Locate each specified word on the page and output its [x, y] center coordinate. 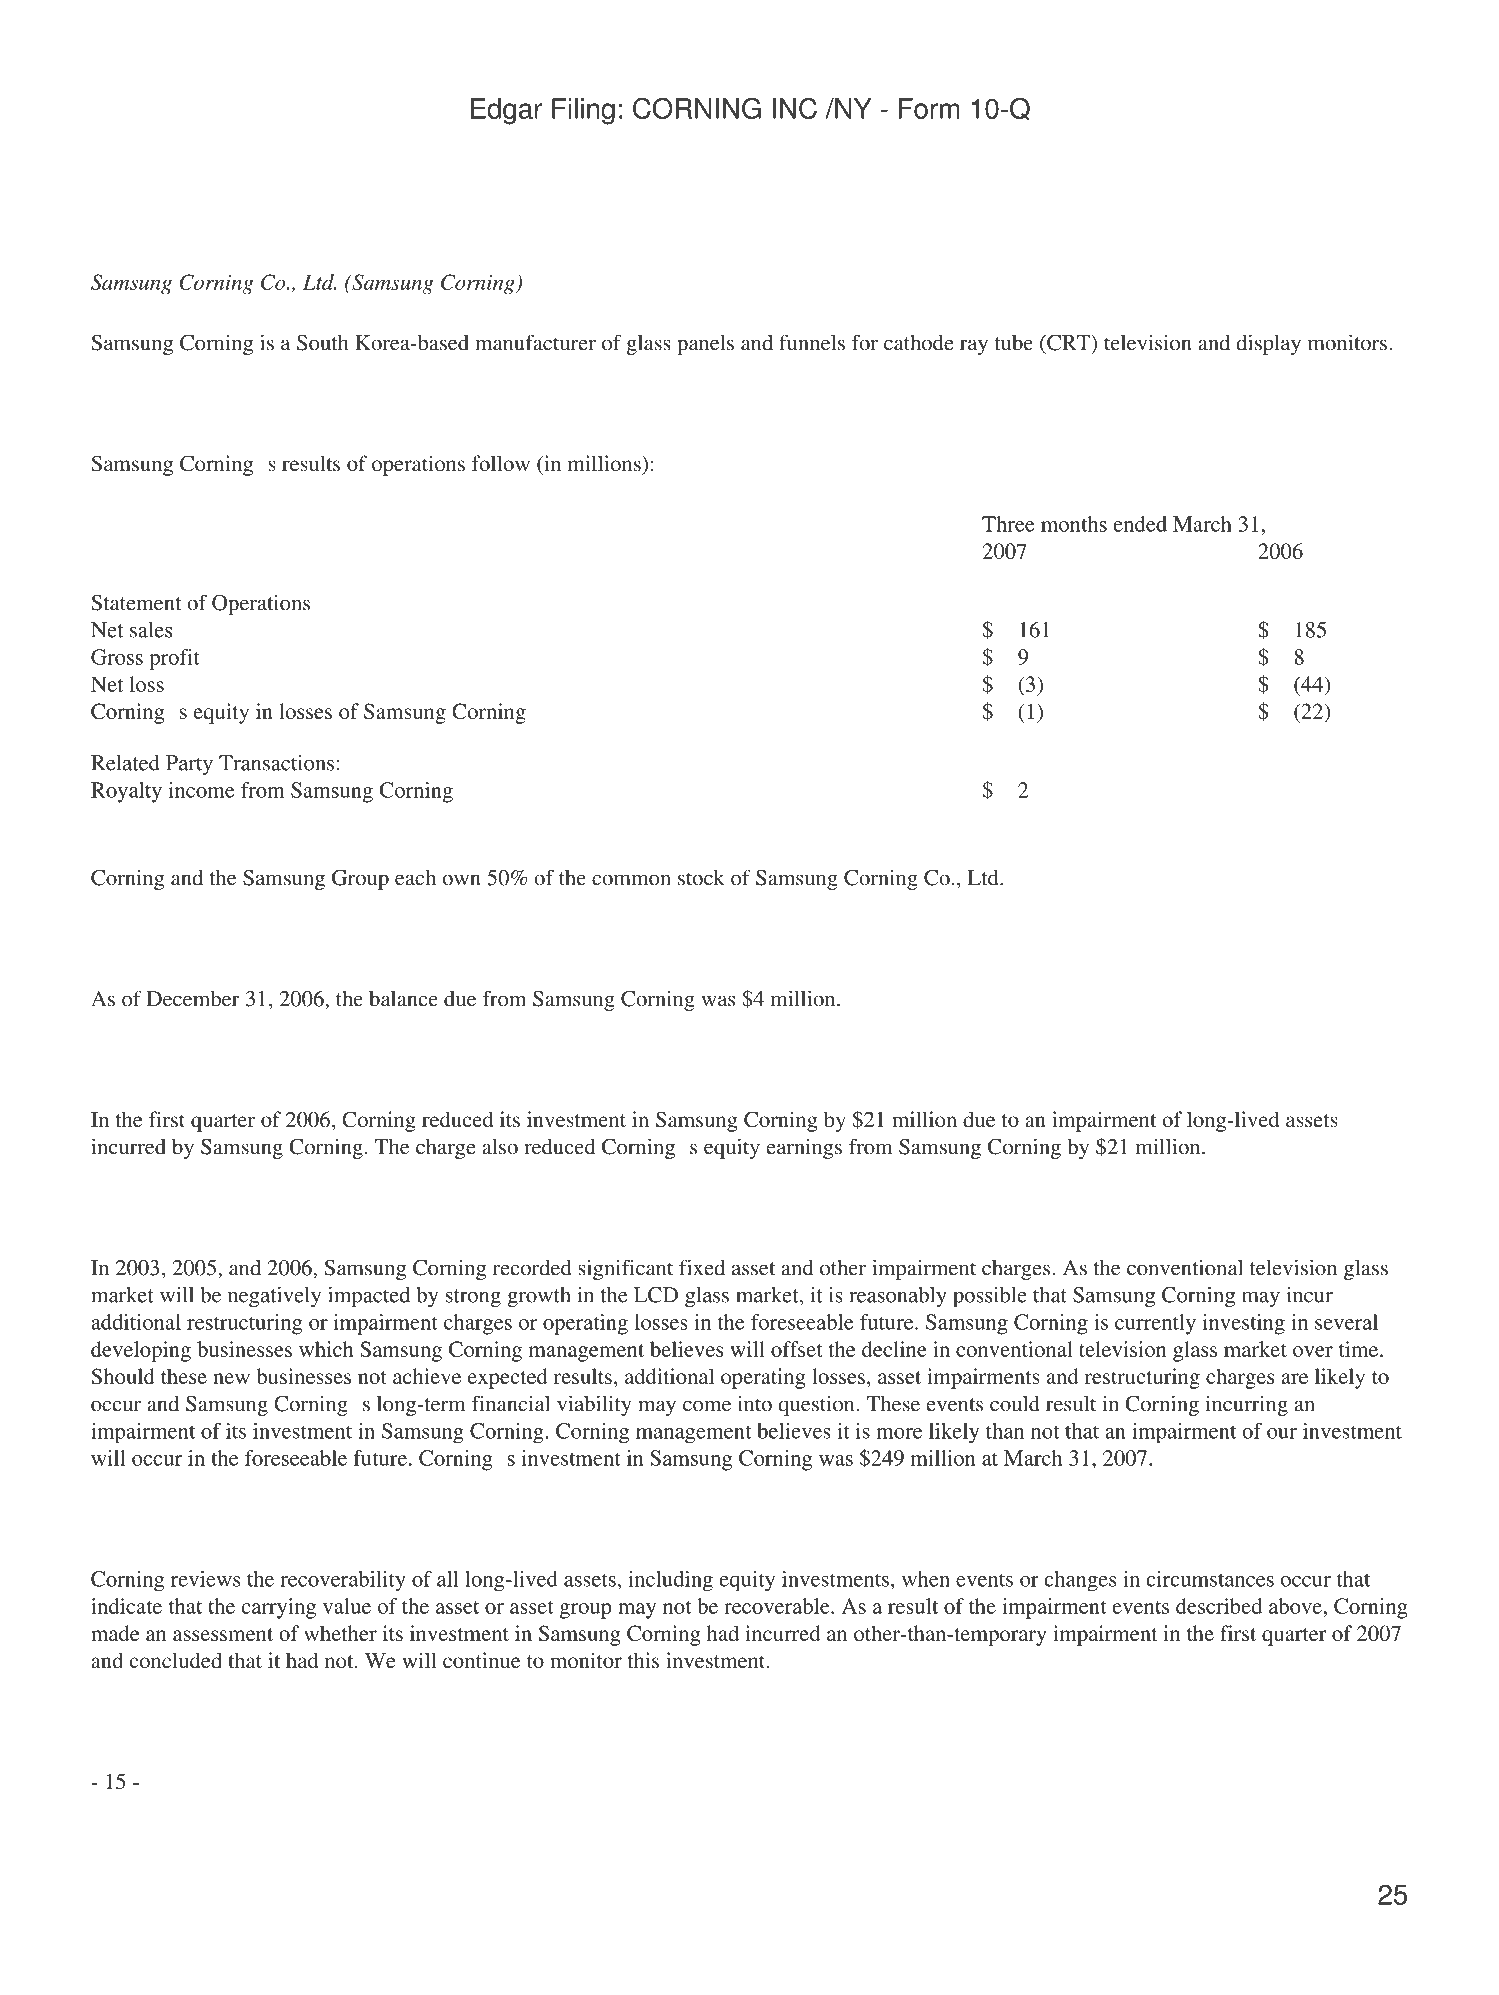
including [670, 1581]
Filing [583, 111]
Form [929, 108]
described [1219, 1606]
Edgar [506, 111]
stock [701, 878]
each [415, 878]
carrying [279, 1608]
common [631, 880]
